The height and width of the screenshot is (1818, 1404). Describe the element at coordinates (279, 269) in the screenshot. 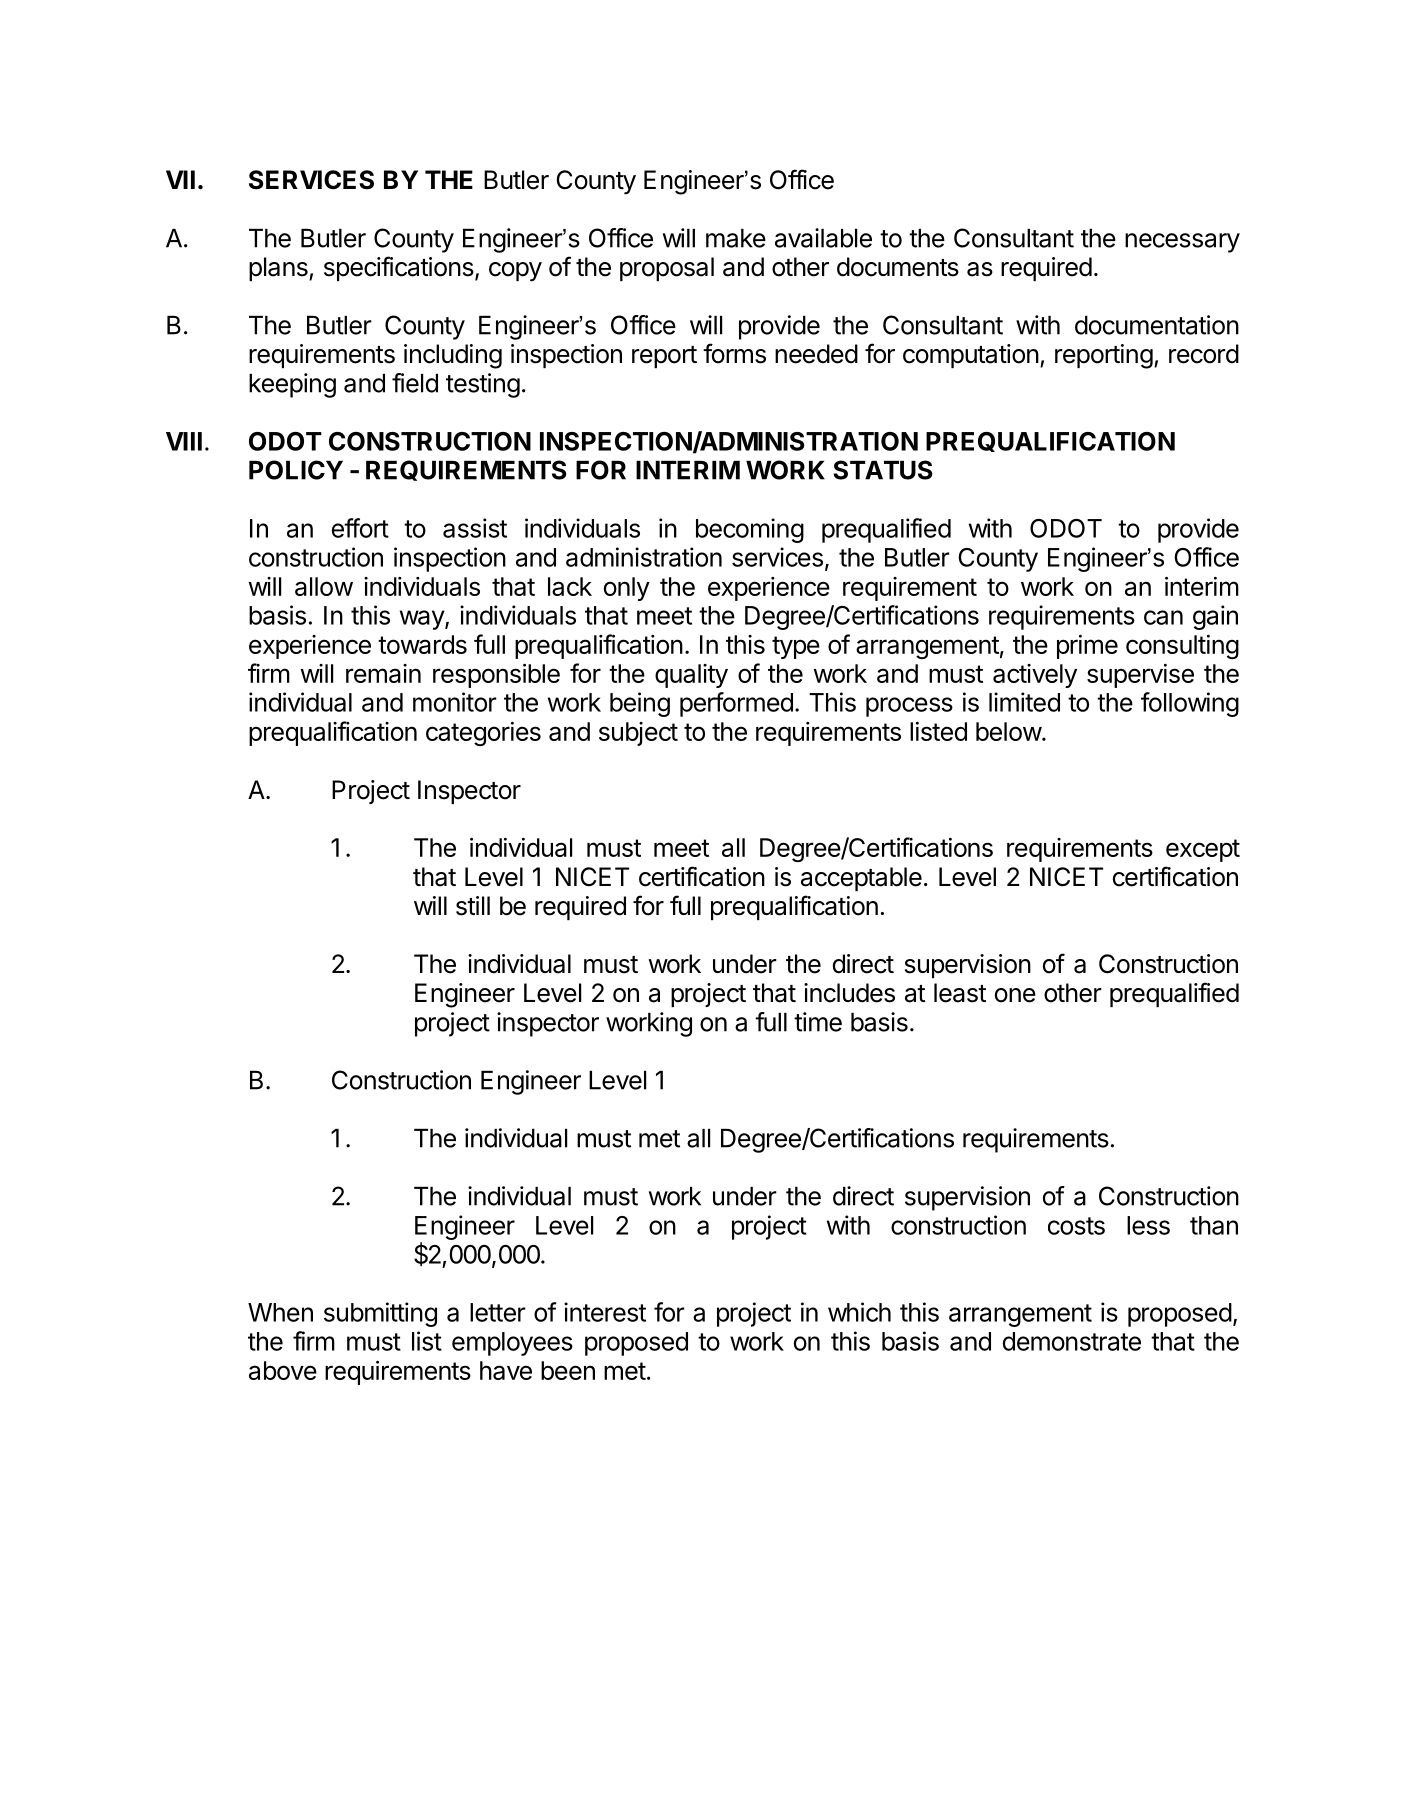

I see `plans` at that location.
